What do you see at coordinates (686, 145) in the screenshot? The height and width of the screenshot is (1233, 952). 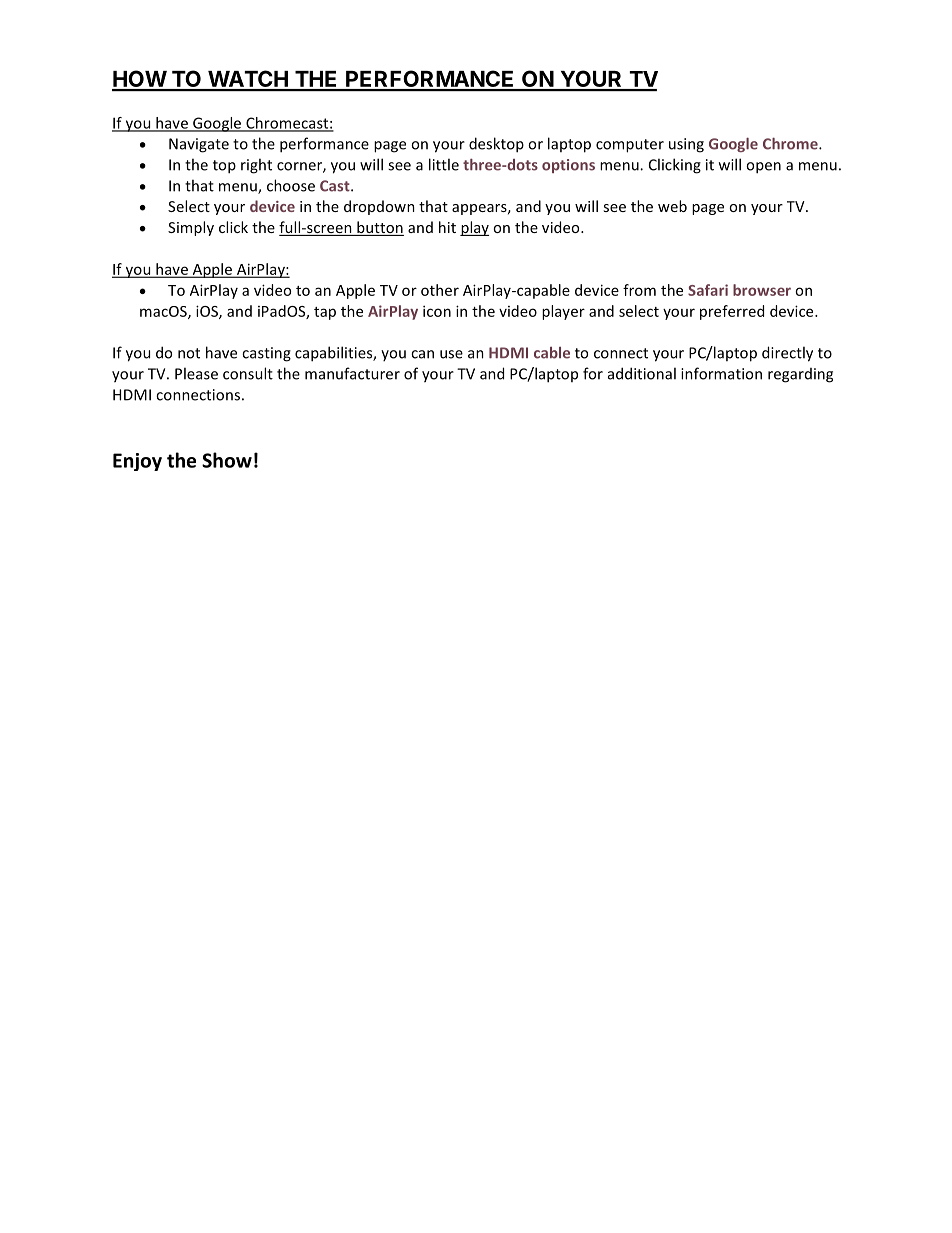 I see `using` at bounding box center [686, 145].
